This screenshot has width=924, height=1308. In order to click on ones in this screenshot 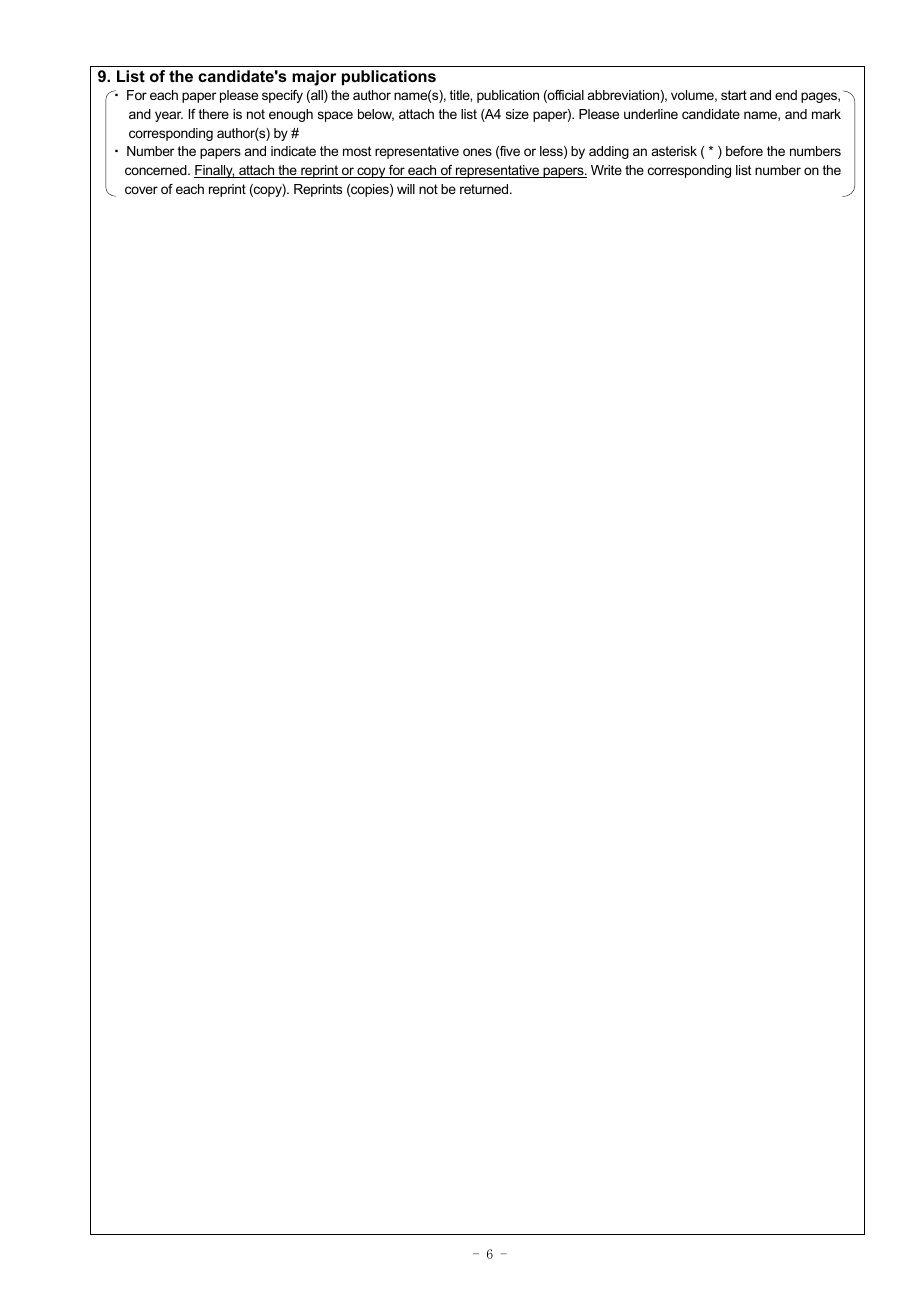, I will do `click(477, 152)`.
